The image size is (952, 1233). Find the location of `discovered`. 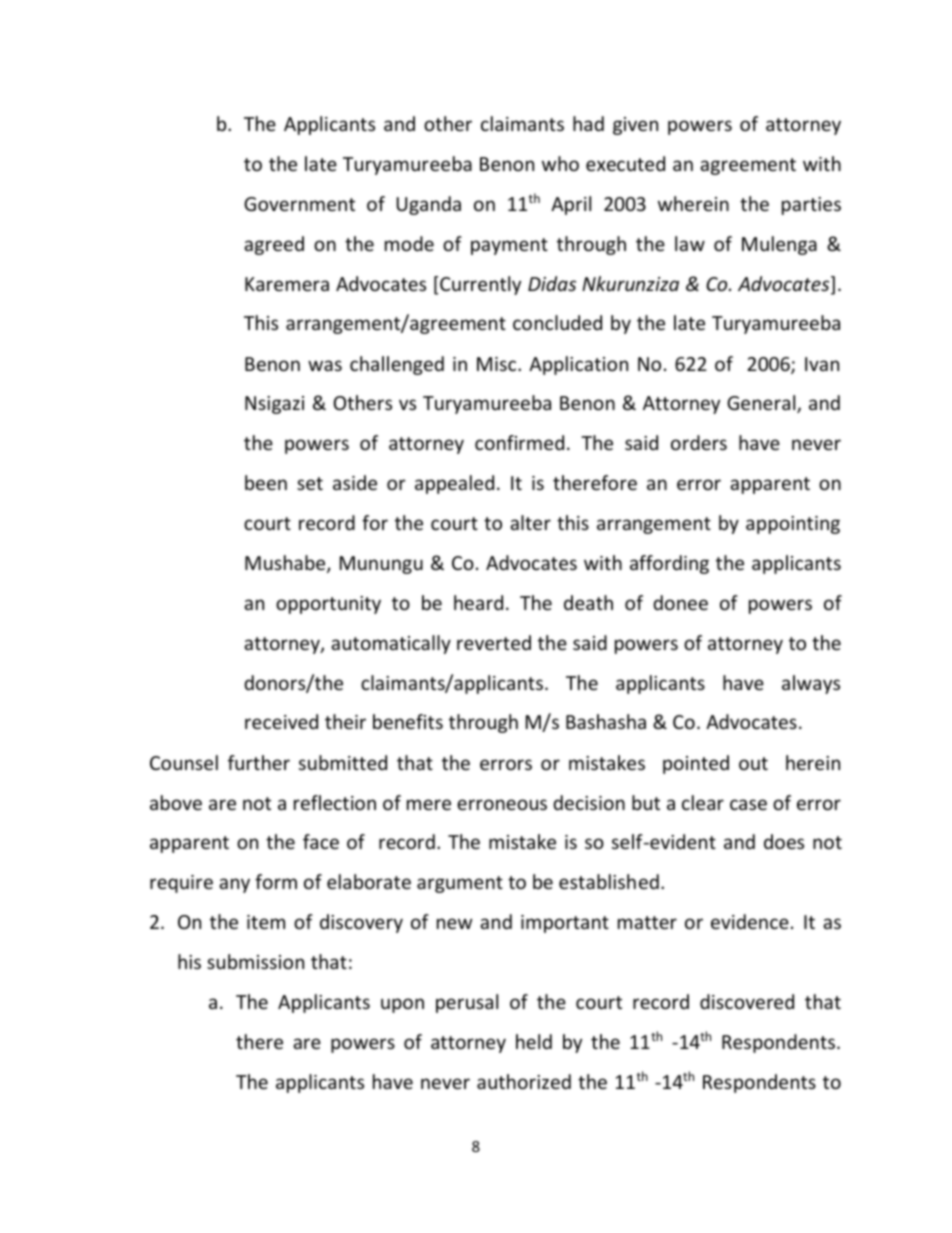

discovered is located at coordinates (747, 1001).
